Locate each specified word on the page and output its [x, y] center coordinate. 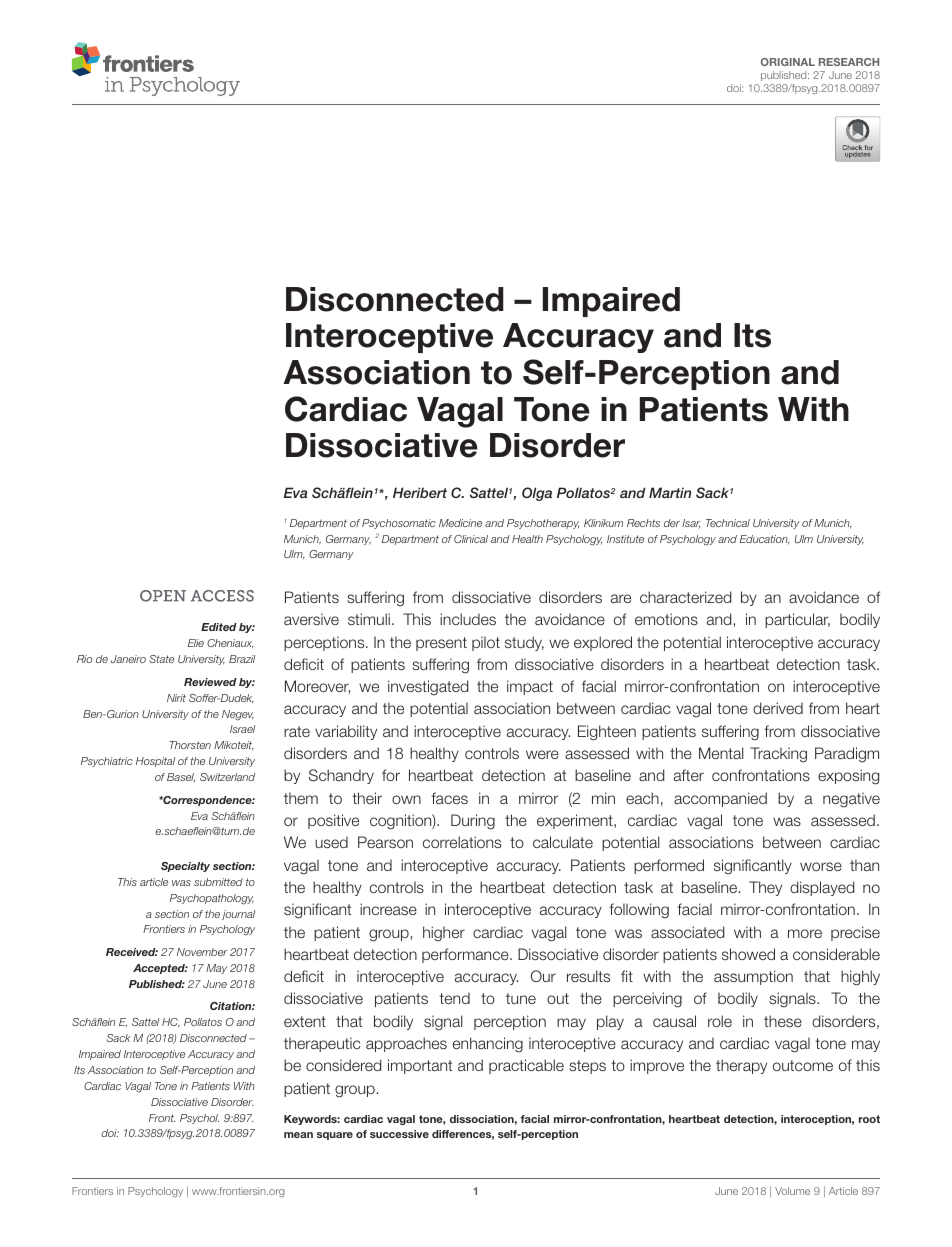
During [473, 822]
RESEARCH [849, 62]
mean [298, 1135]
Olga [537, 494]
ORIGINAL [788, 62]
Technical [728, 523]
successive [399, 1134]
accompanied [720, 799]
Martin [670, 492]
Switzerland [227, 777]
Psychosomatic [399, 524]
